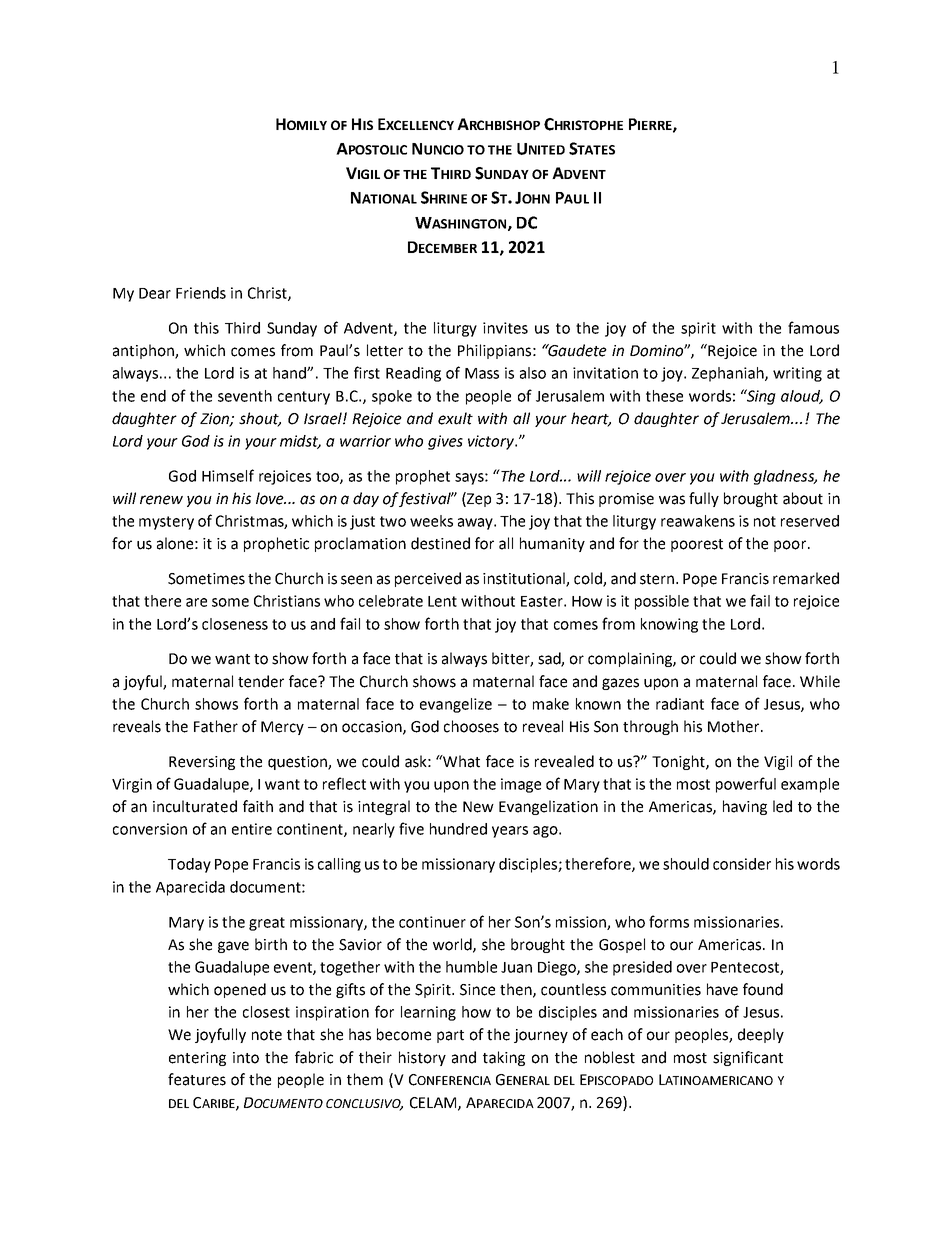 The height and width of the document is (1233, 952). Describe the element at coordinates (505, 328) in the document. I see `invites` at that location.
